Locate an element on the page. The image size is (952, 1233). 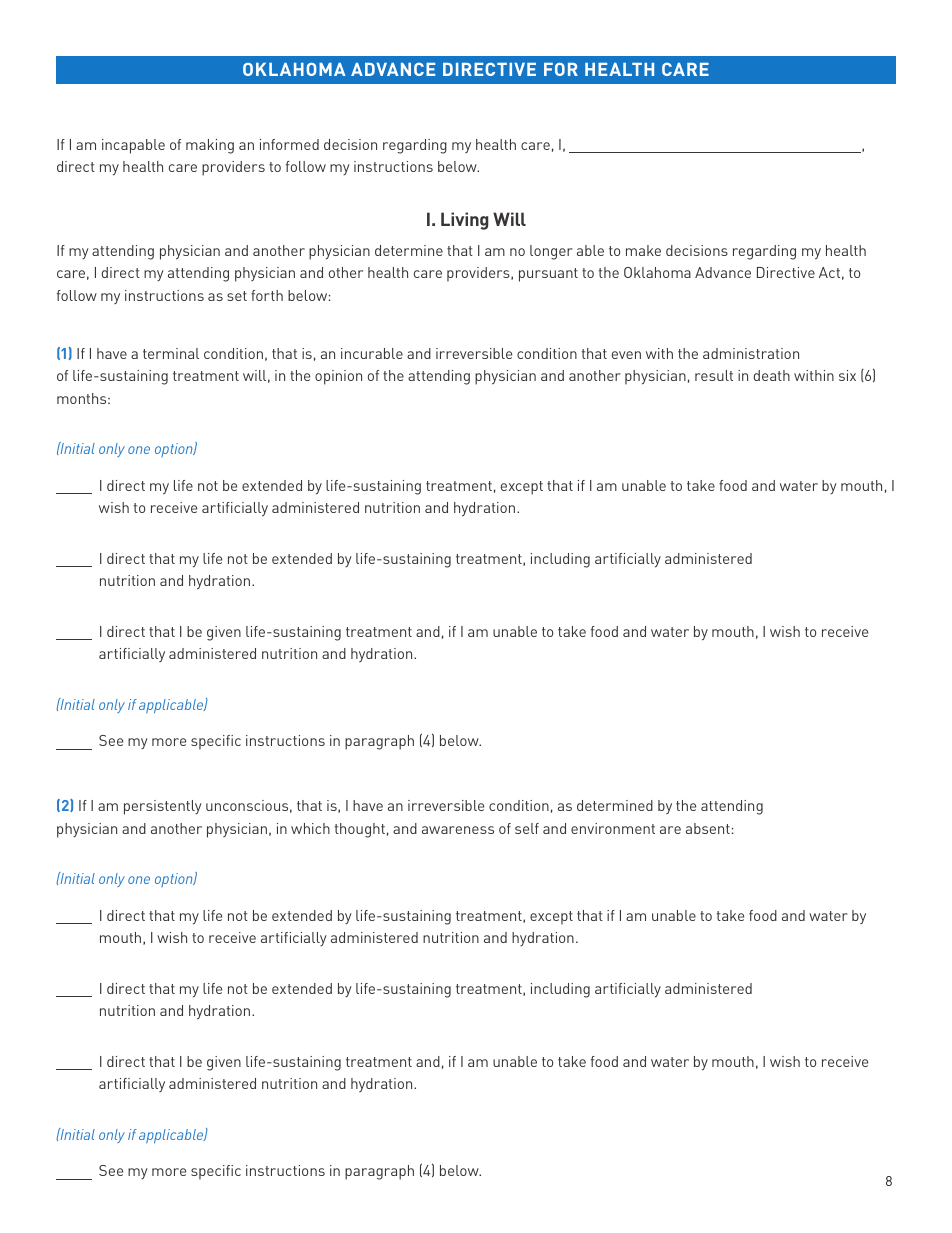
self is located at coordinates (527, 828).
